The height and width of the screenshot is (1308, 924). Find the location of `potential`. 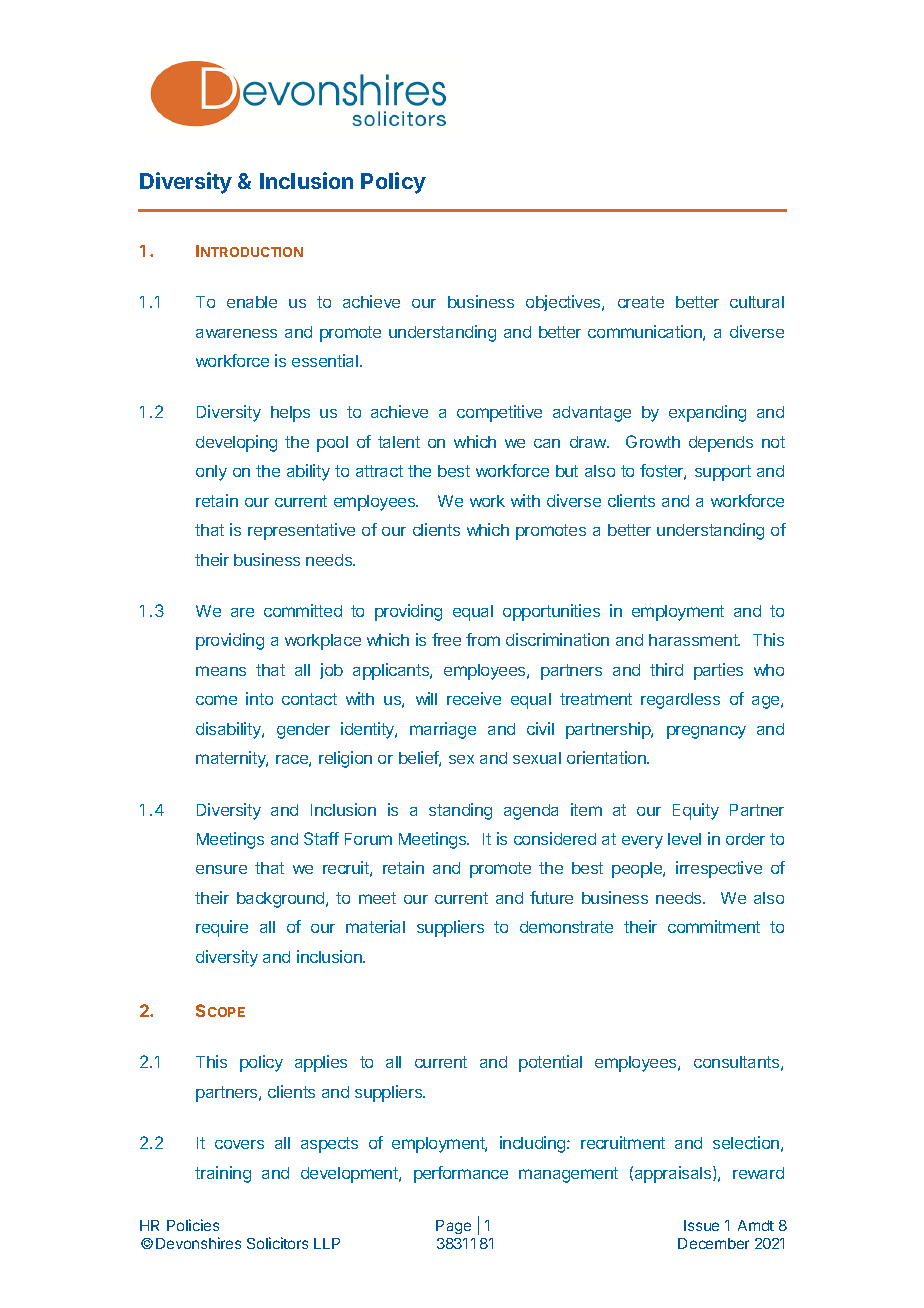

potential is located at coordinates (550, 1063).
